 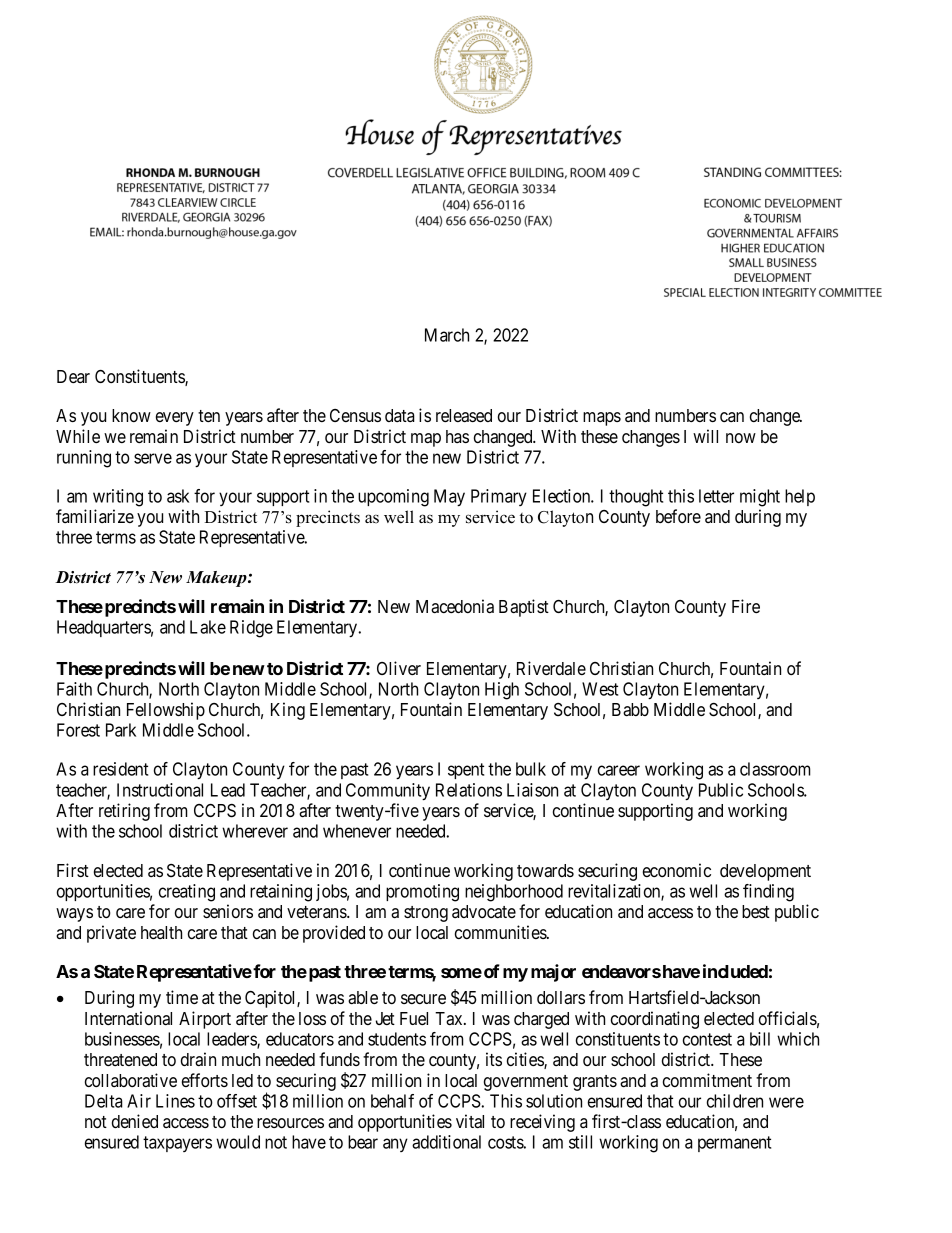 I want to click on March, so click(x=447, y=335).
